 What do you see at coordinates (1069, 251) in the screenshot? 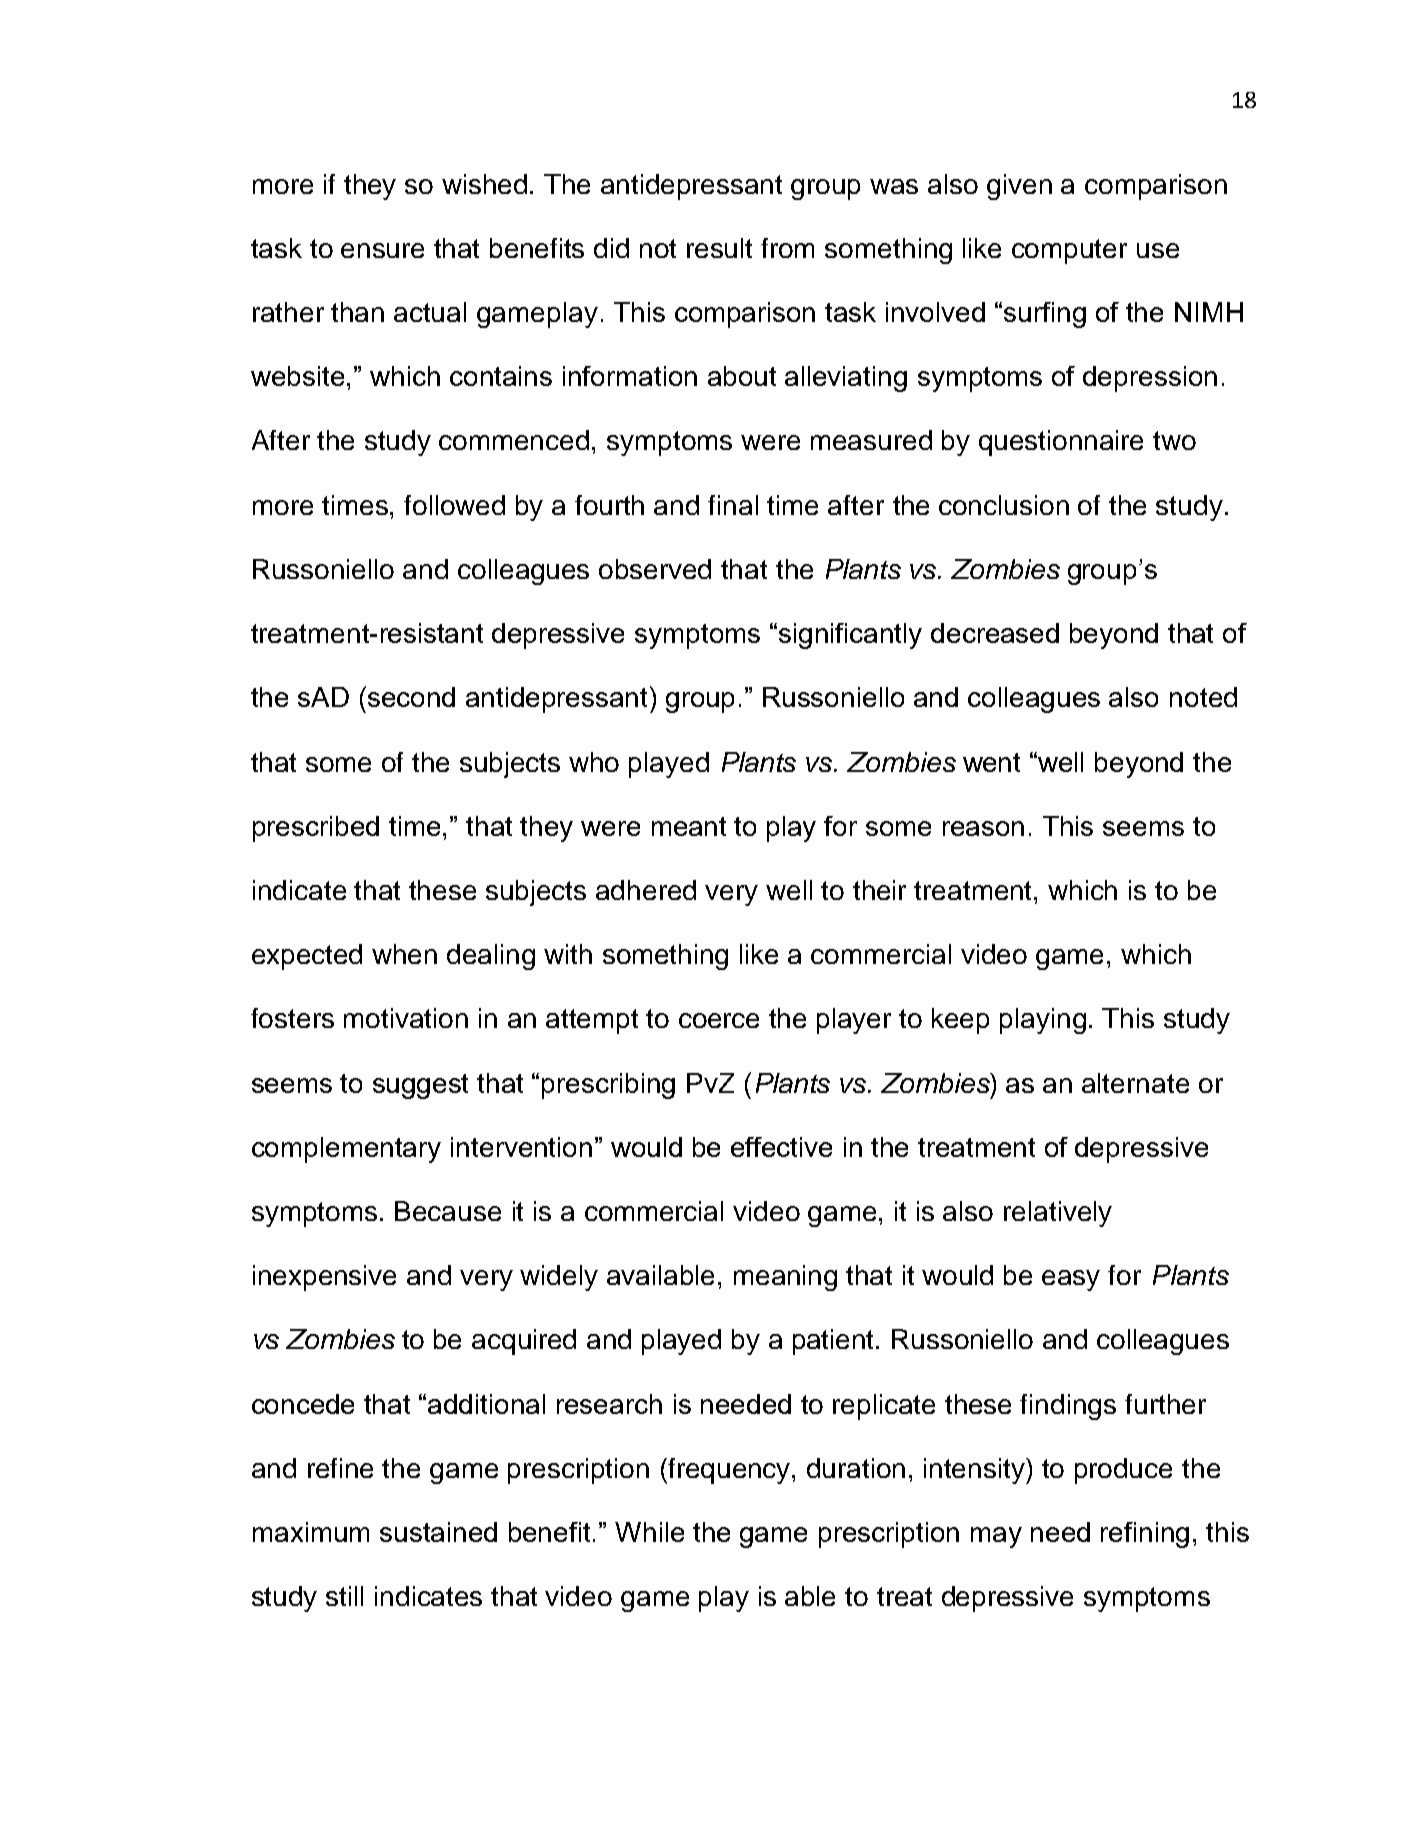
I see `computer` at bounding box center [1069, 251].
